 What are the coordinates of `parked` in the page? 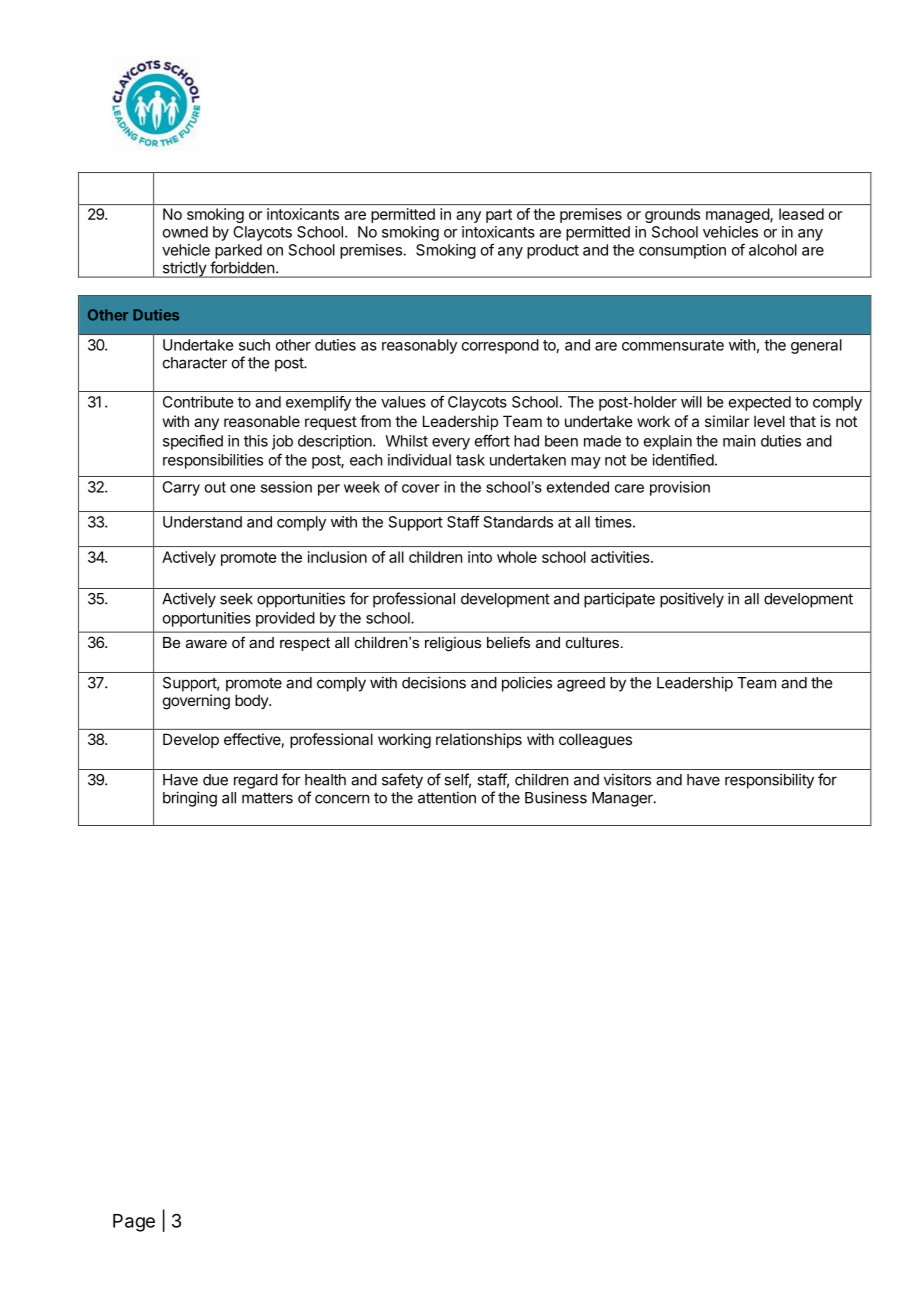 It's located at (238, 251).
